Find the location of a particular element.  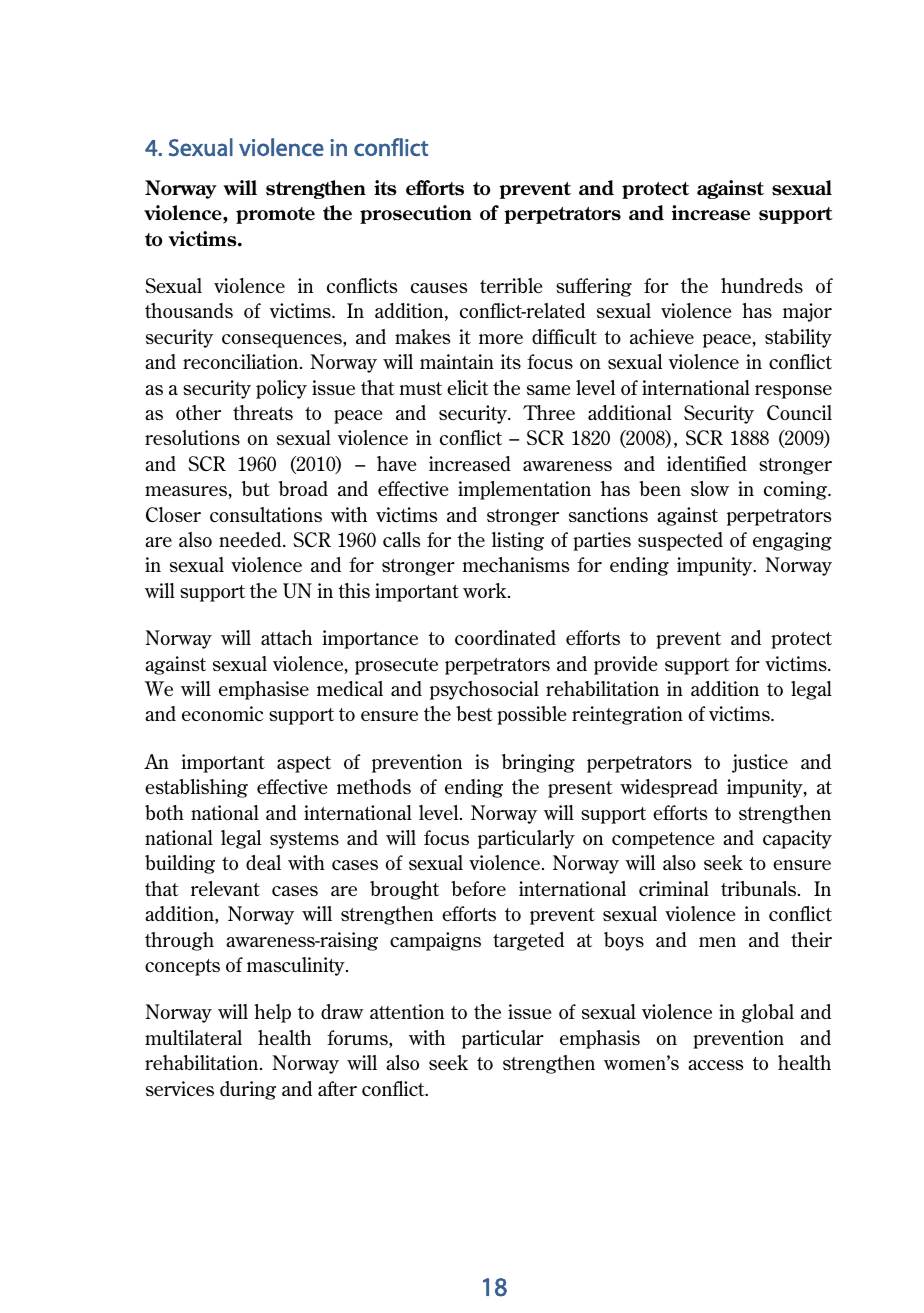

resolutions is located at coordinates (192, 437).
